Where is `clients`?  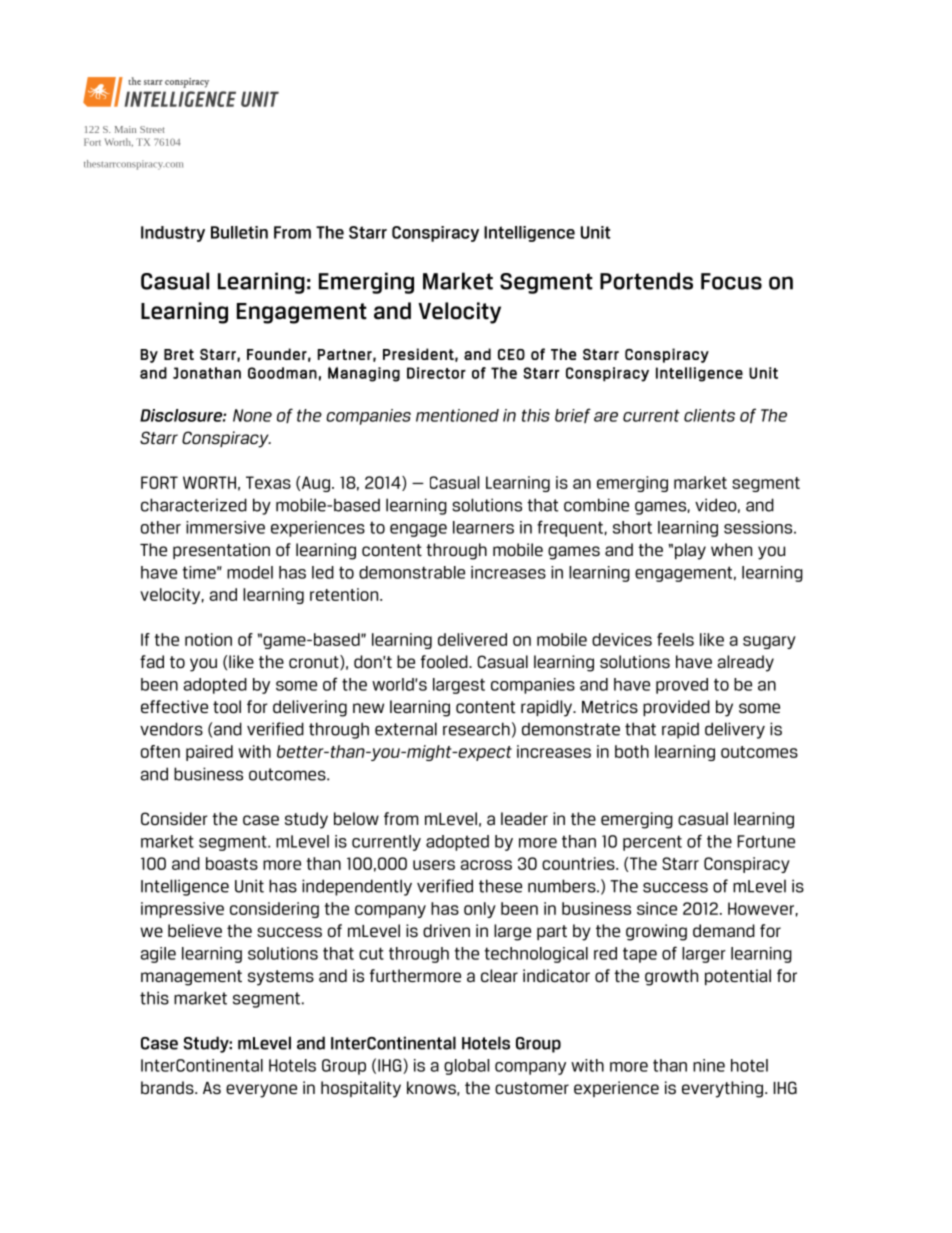 clients is located at coordinates (709, 415).
